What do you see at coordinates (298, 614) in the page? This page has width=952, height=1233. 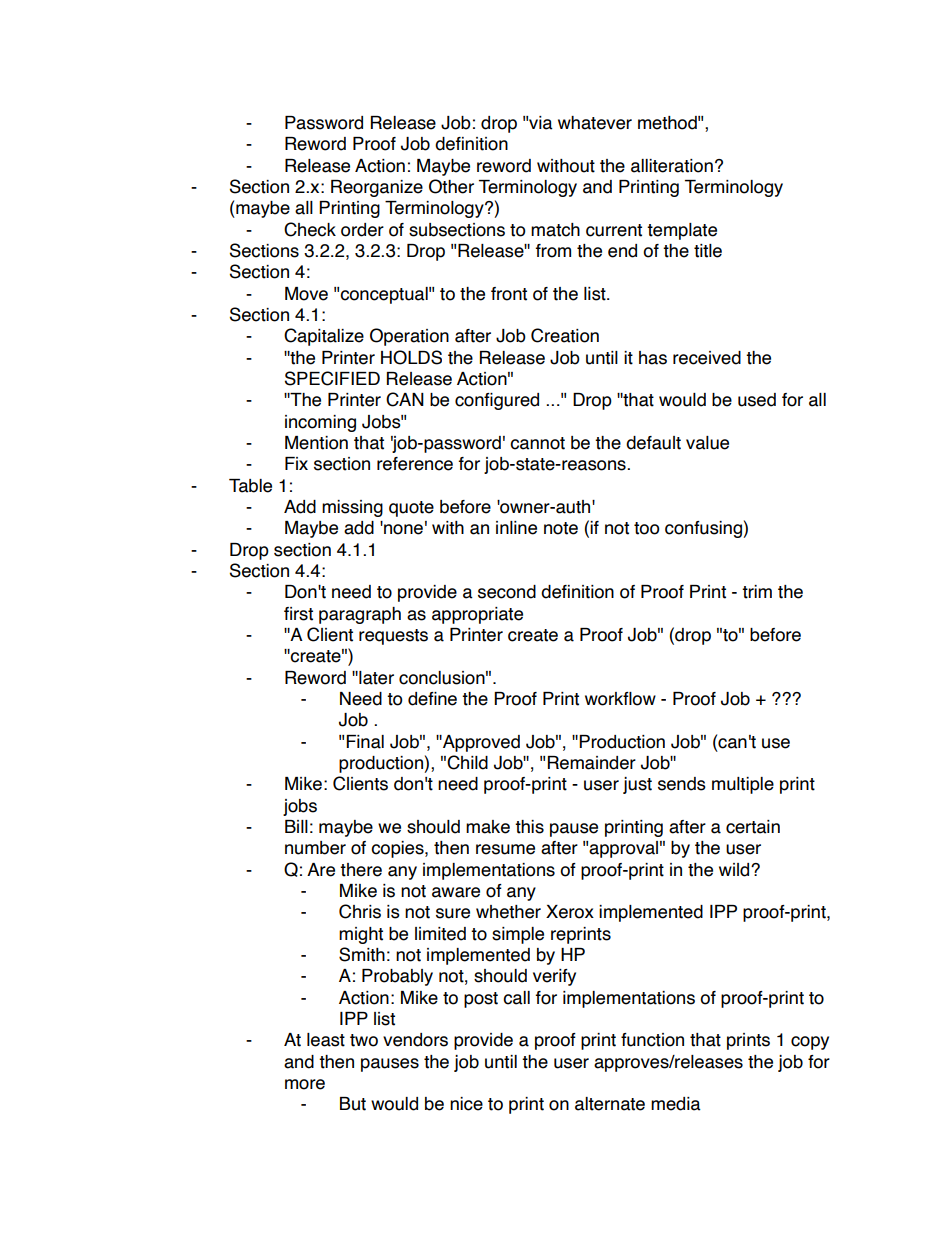 I see `first` at bounding box center [298, 614].
